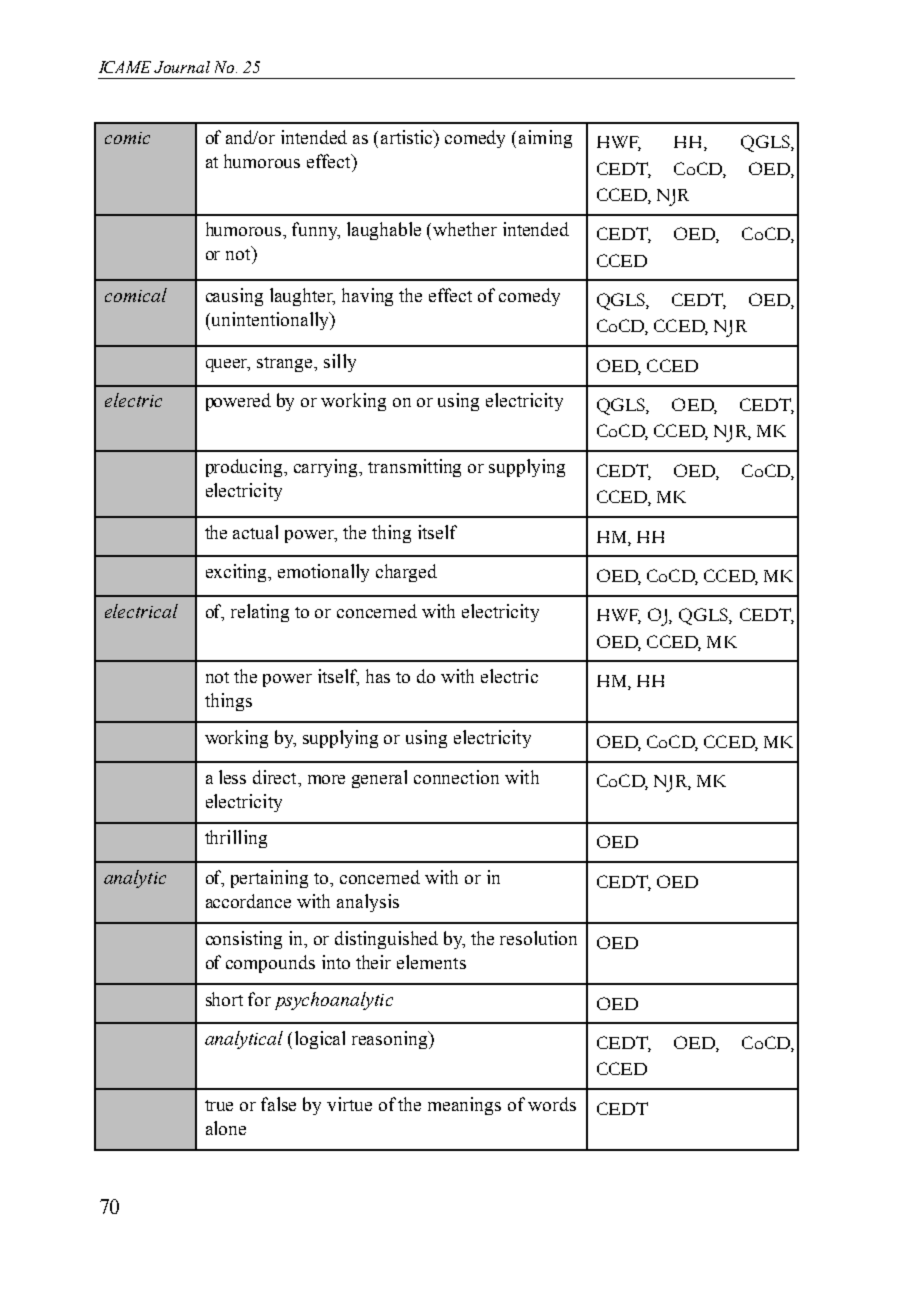 The width and height of the document is (924, 1294). What do you see at coordinates (545, 139) in the document?
I see `aiming` at bounding box center [545, 139].
